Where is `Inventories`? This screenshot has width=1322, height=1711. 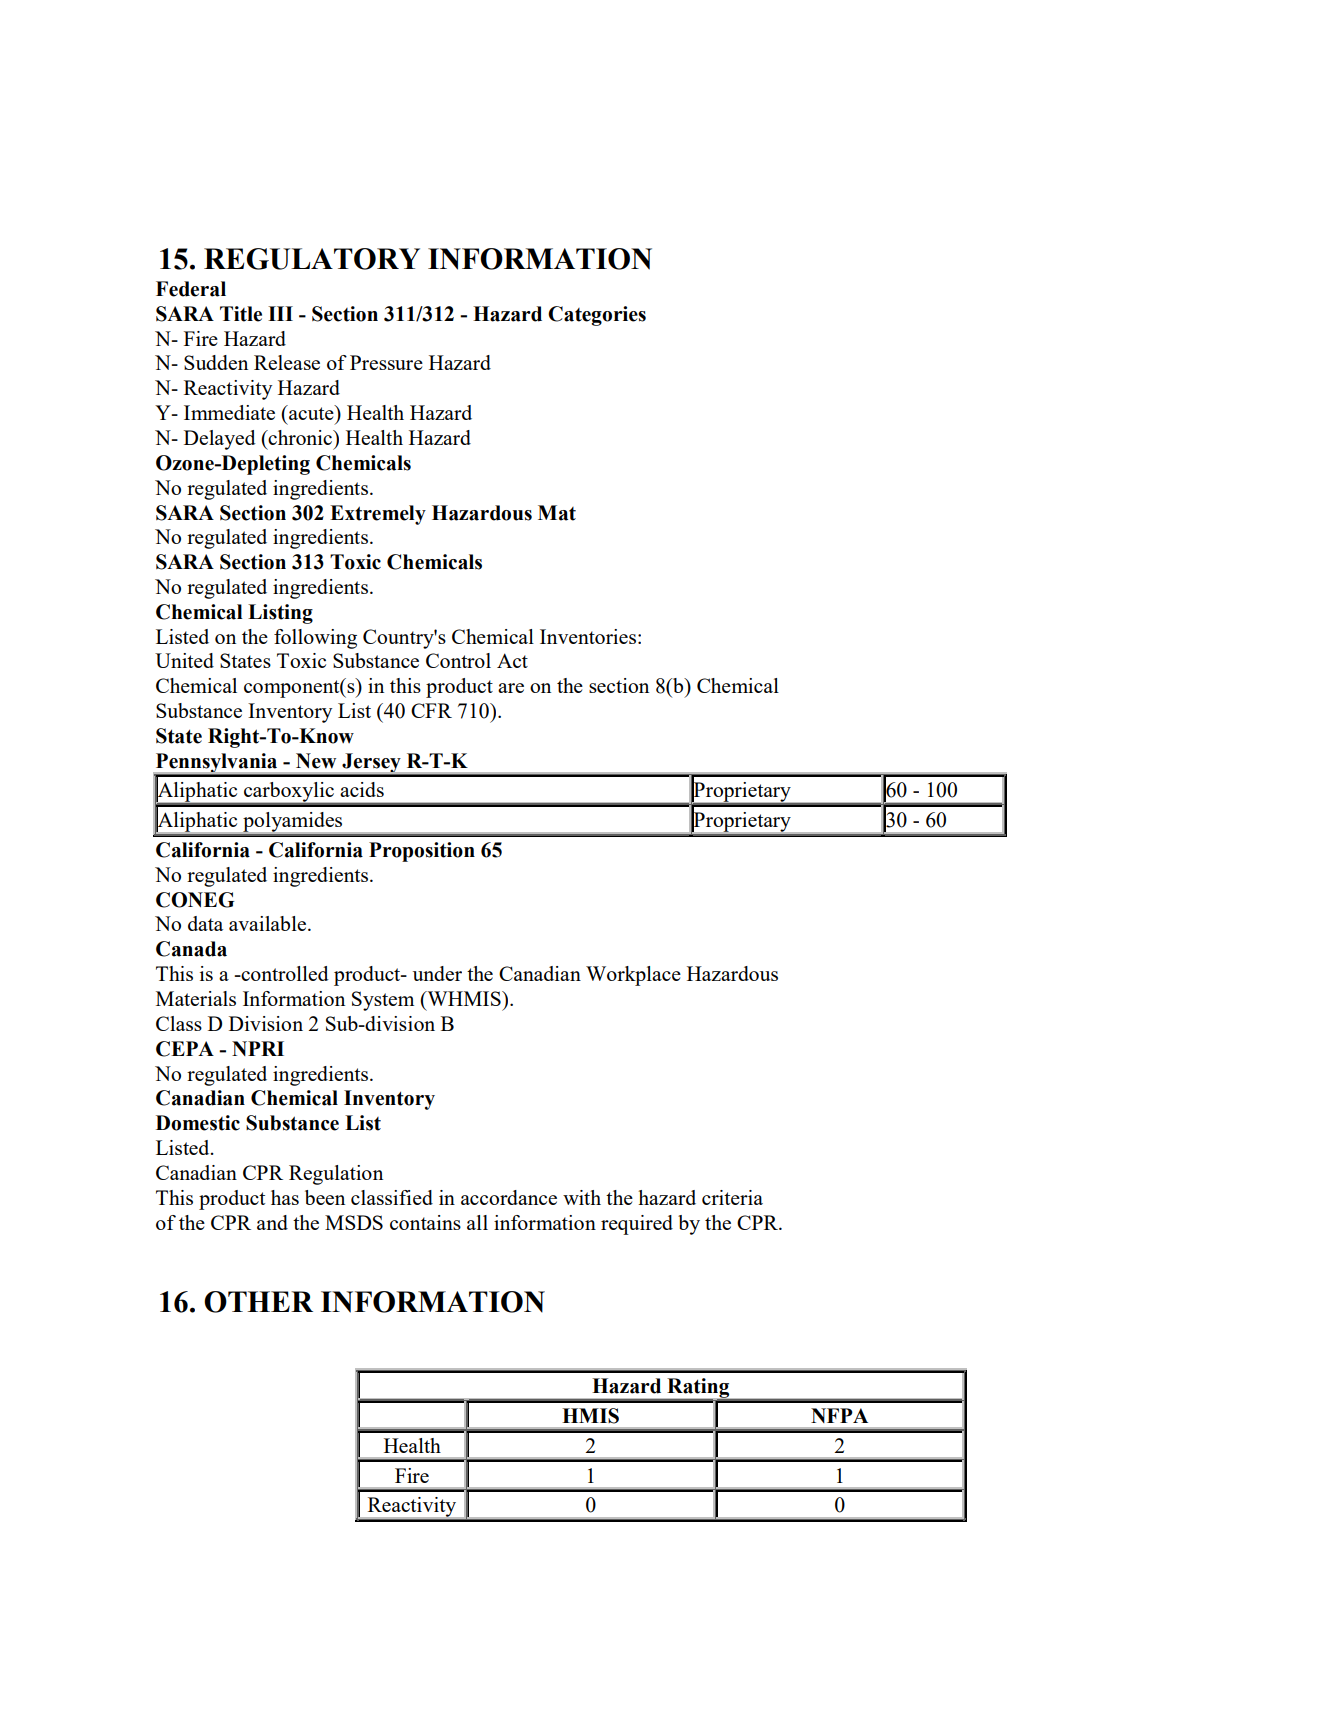
Inventories is located at coordinates (589, 636).
